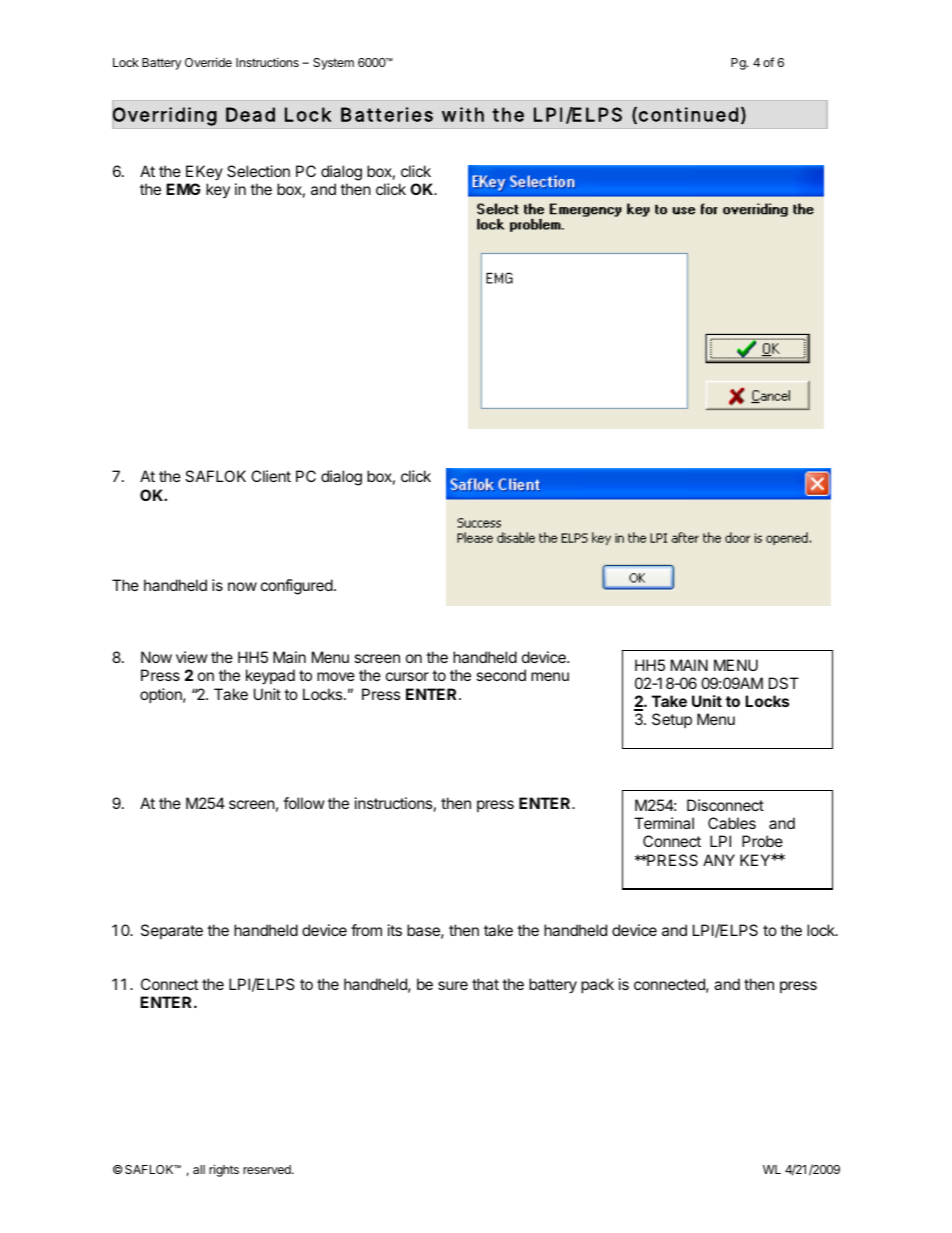 This screenshot has height=1233, width=952. Describe the element at coordinates (224, 1170) in the screenshot. I see `rights` at that location.
